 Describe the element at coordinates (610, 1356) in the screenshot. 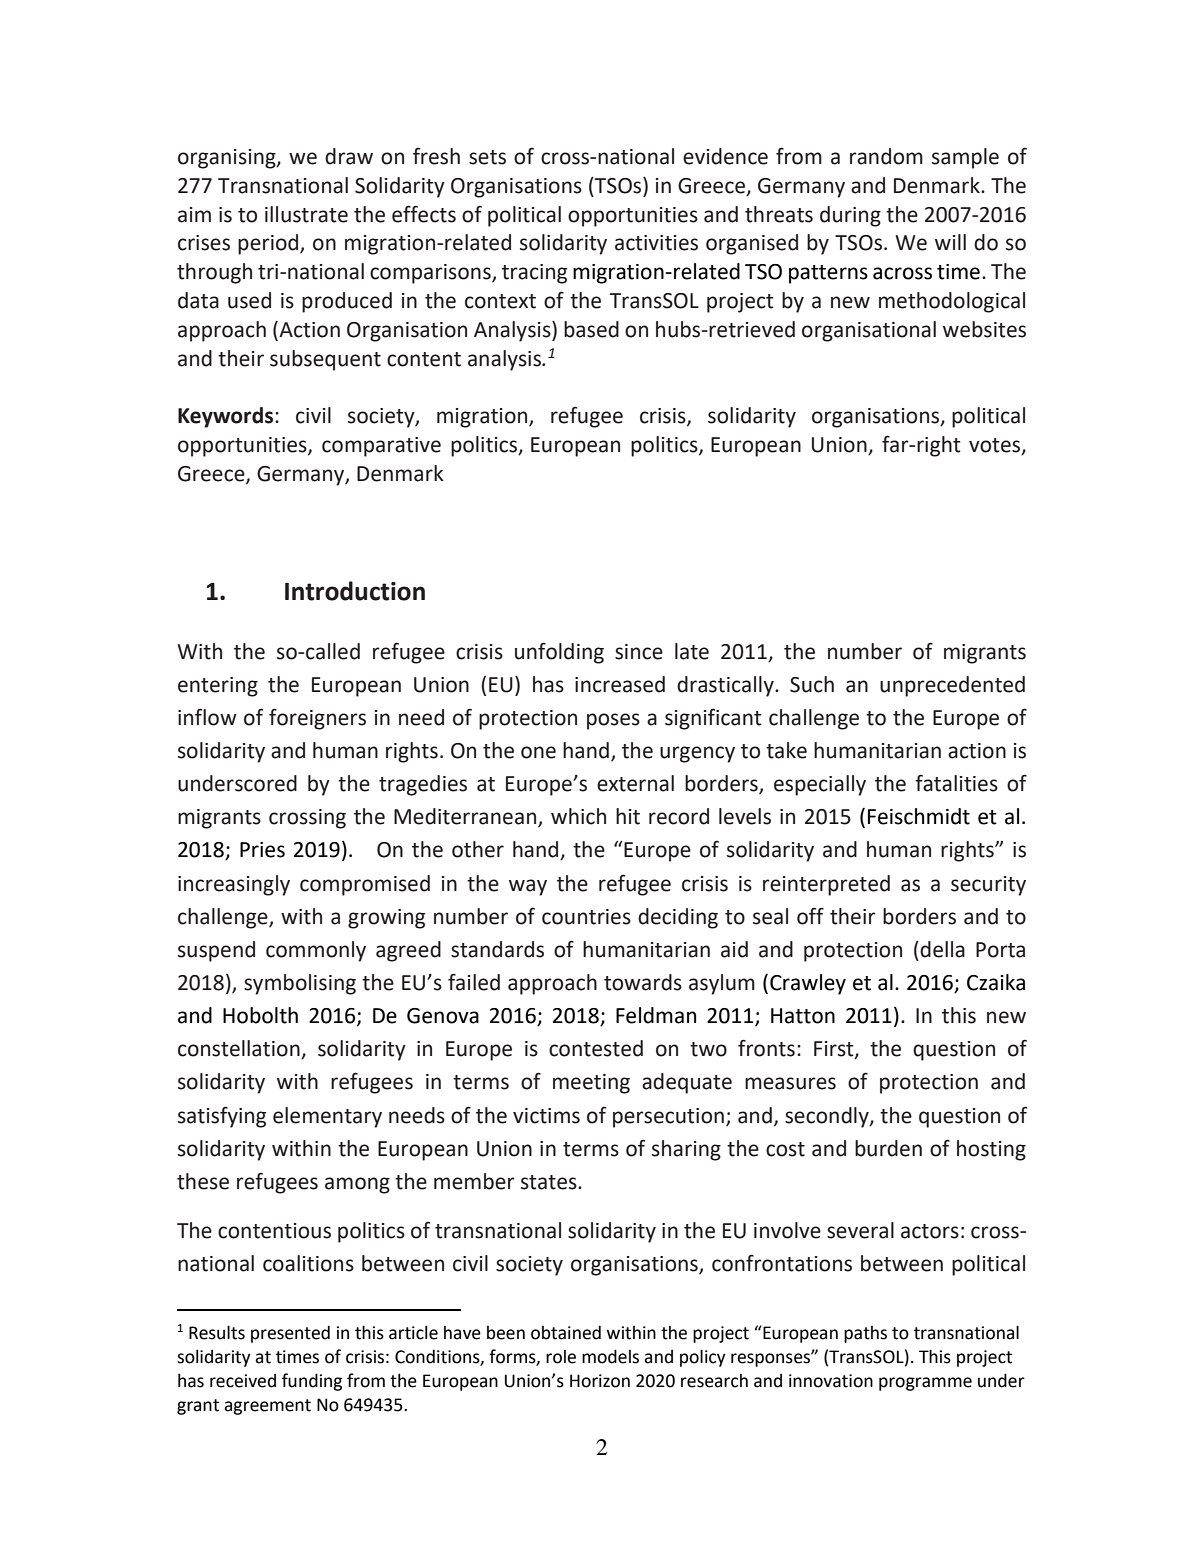

I see `models` at that location.
